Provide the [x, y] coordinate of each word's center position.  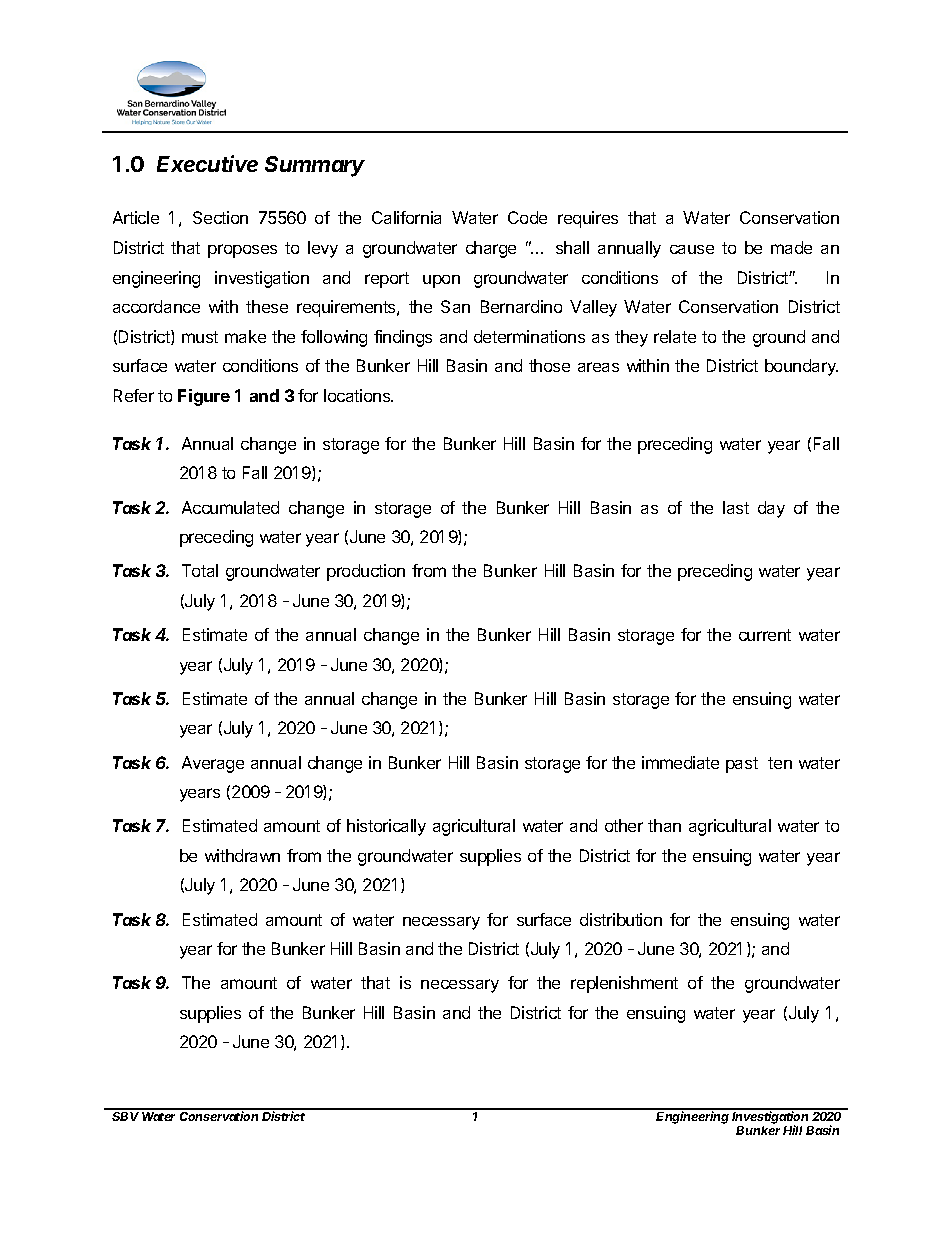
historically [386, 827]
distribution [621, 919]
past [742, 765]
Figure [204, 397]
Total [200, 570]
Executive [207, 163]
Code [527, 217]
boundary [801, 367]
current [765, 635]
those [549, 365]
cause [692, 249]
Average [213, 764]
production [366, 572]
